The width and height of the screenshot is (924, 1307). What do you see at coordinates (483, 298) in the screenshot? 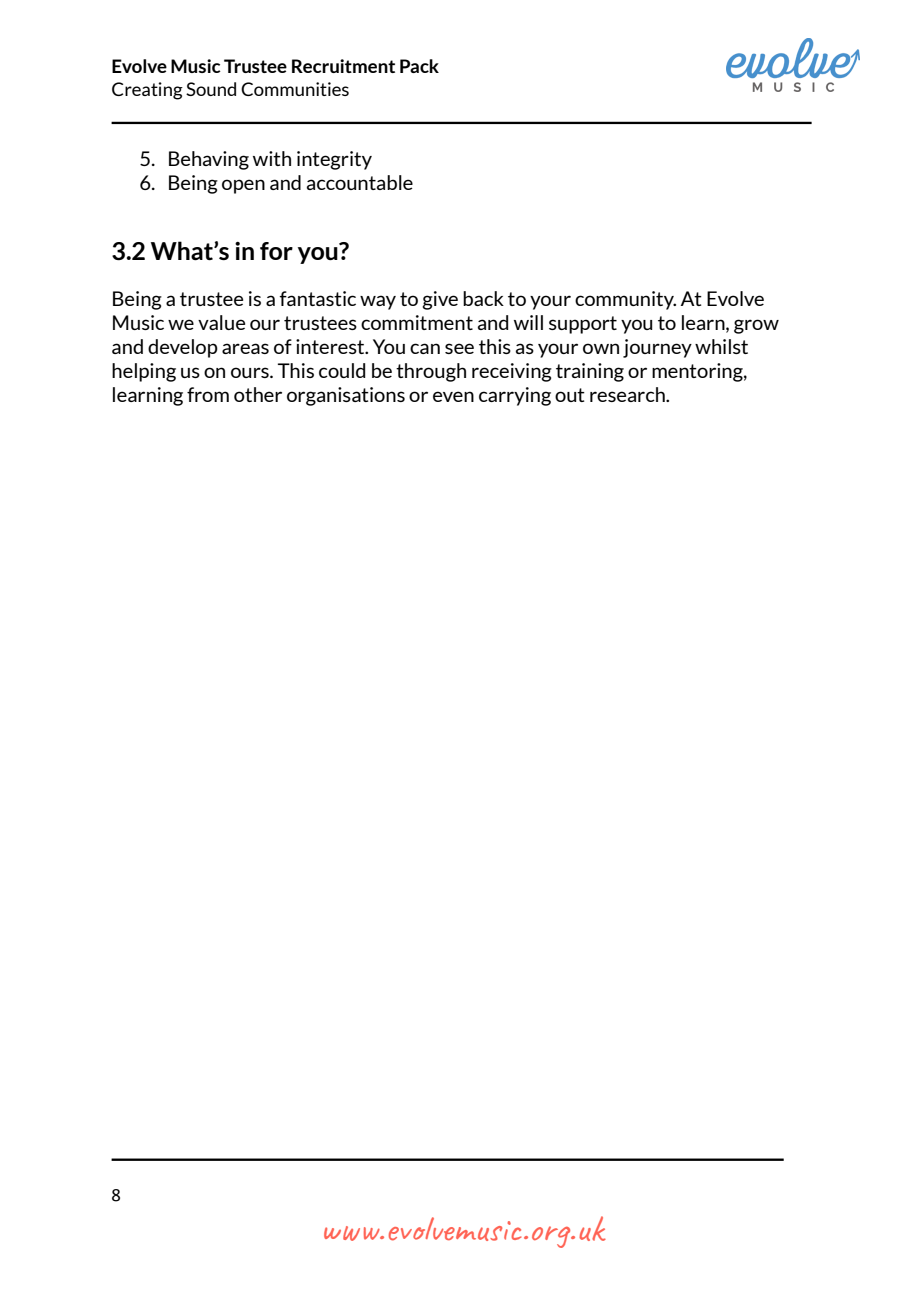
I see `back` at bounding box center [483, 298].
